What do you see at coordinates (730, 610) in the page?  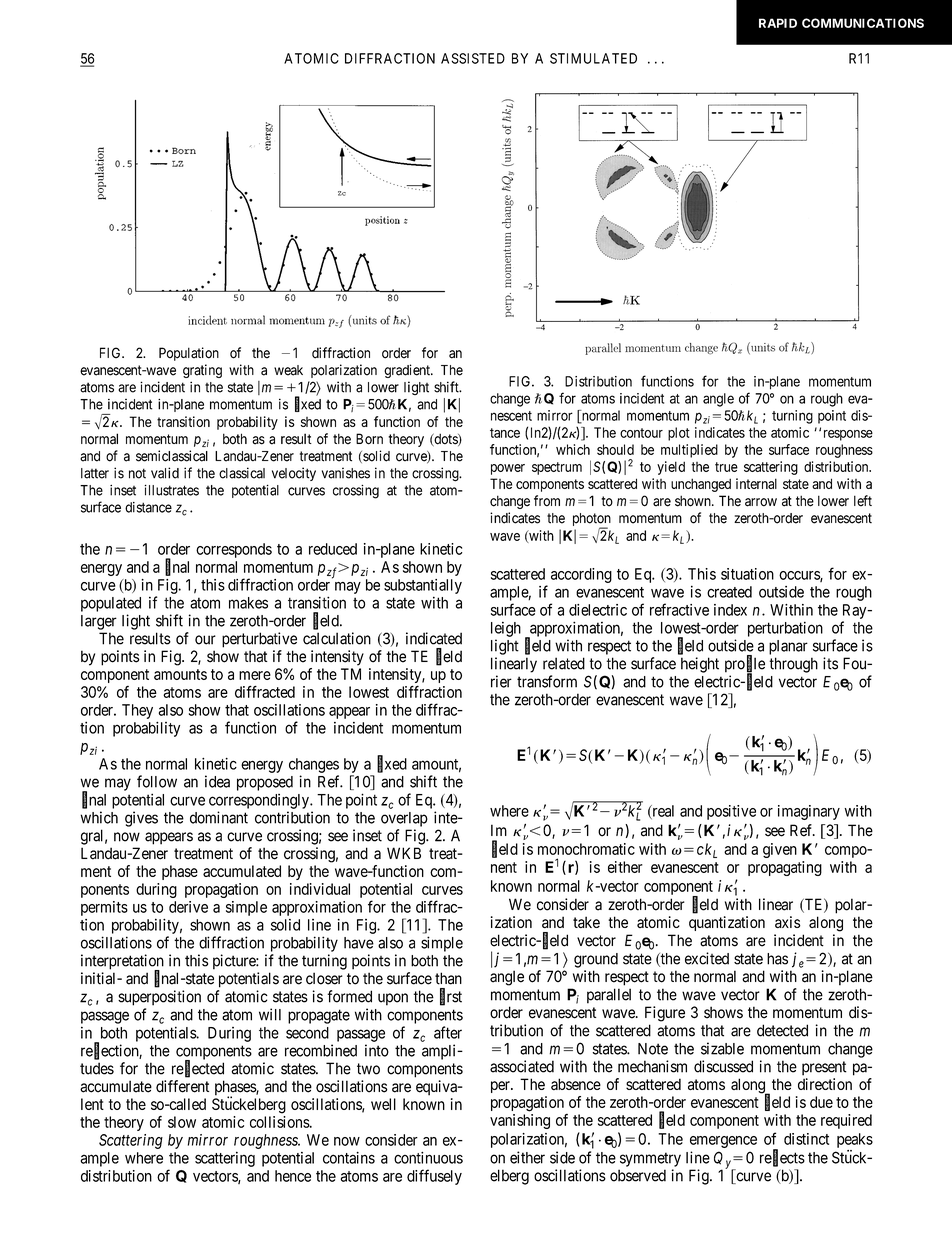 I see `index` at bounding box center [730, 610].
